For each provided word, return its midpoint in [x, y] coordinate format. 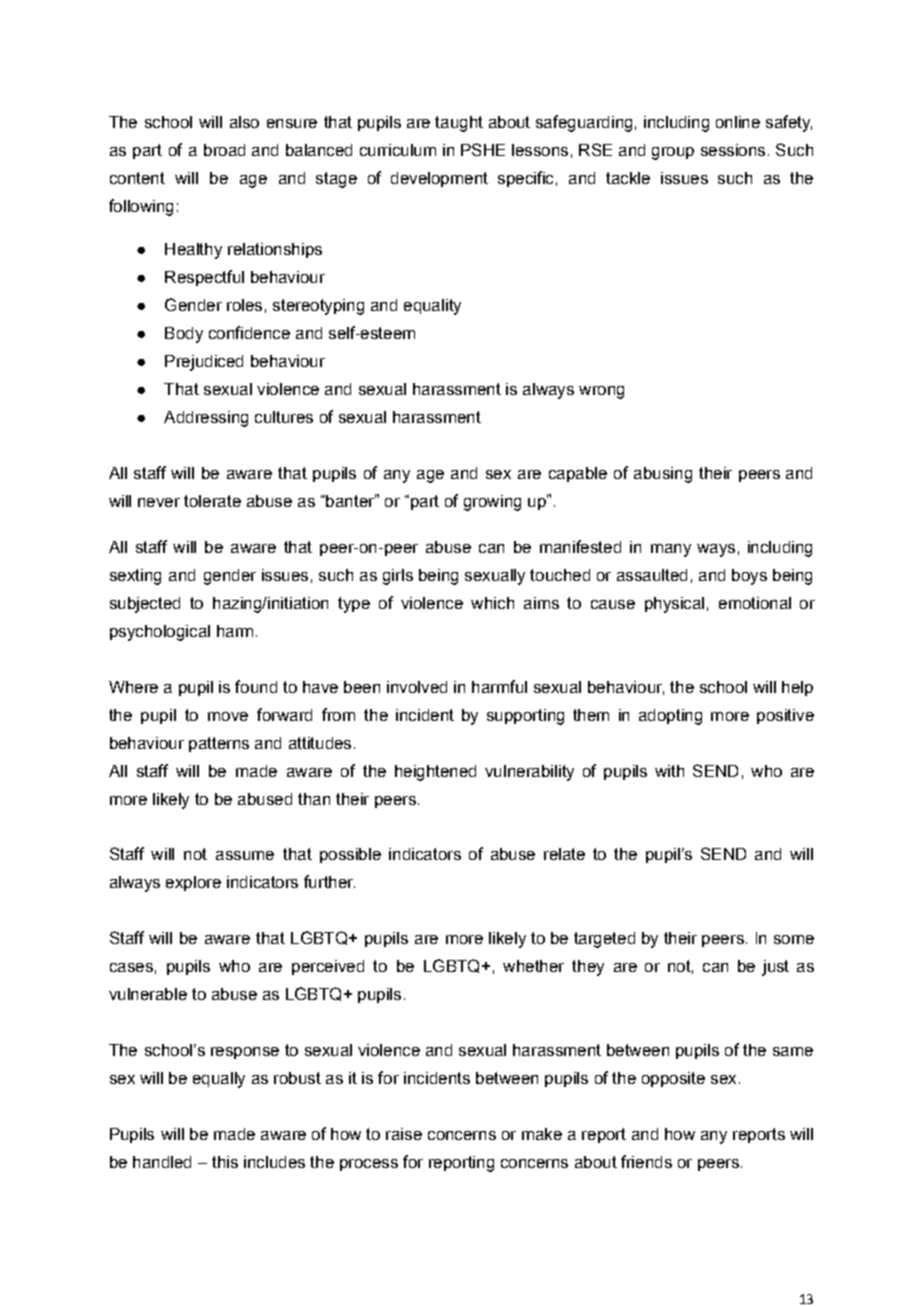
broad [224, 150]
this [225, 1162]
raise [404, 1134]
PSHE [483, 149]
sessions [733, 150]
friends [646, 1161]
